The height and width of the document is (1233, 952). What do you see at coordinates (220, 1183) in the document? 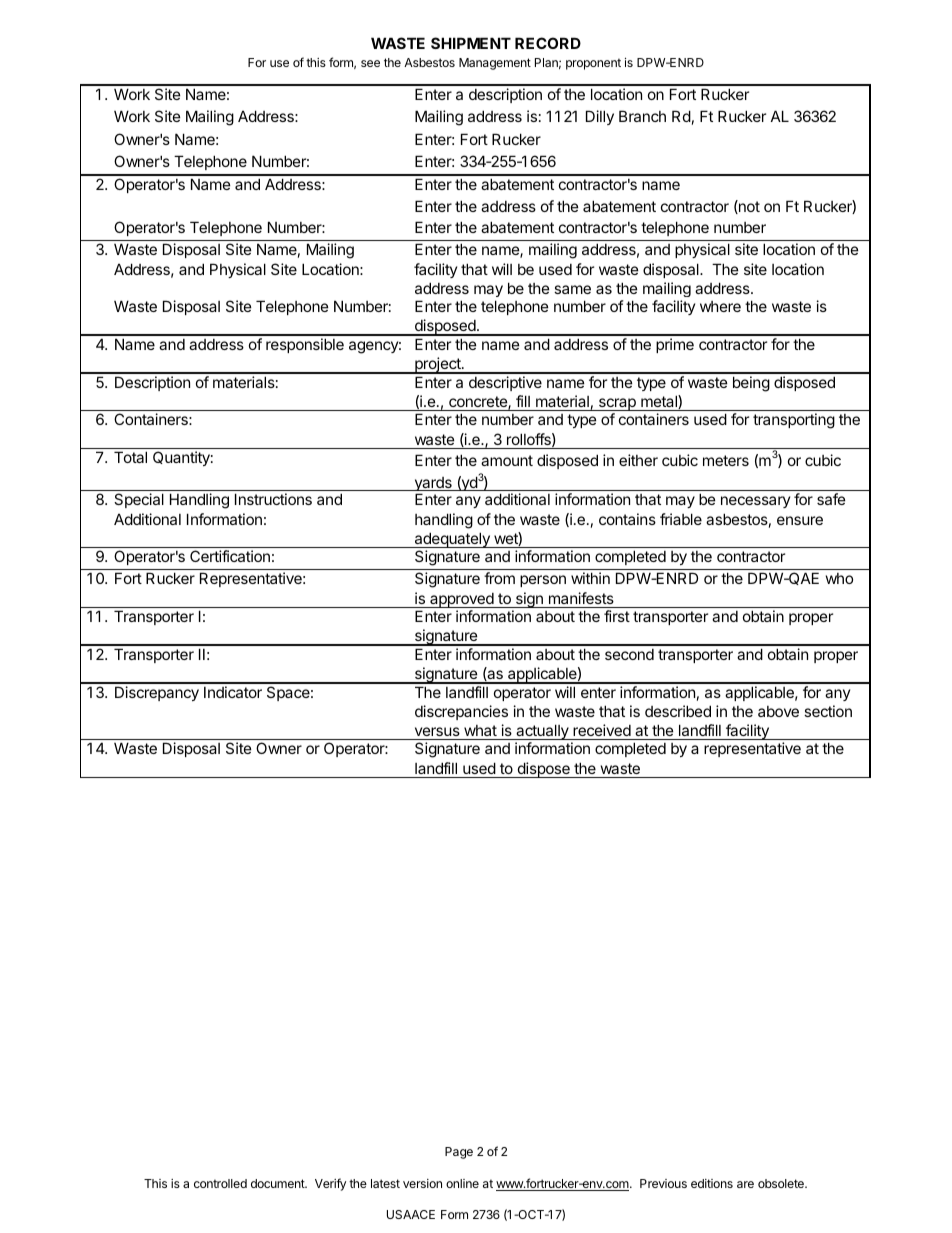
I see `controlled` at bounding box center [220, 1183].
